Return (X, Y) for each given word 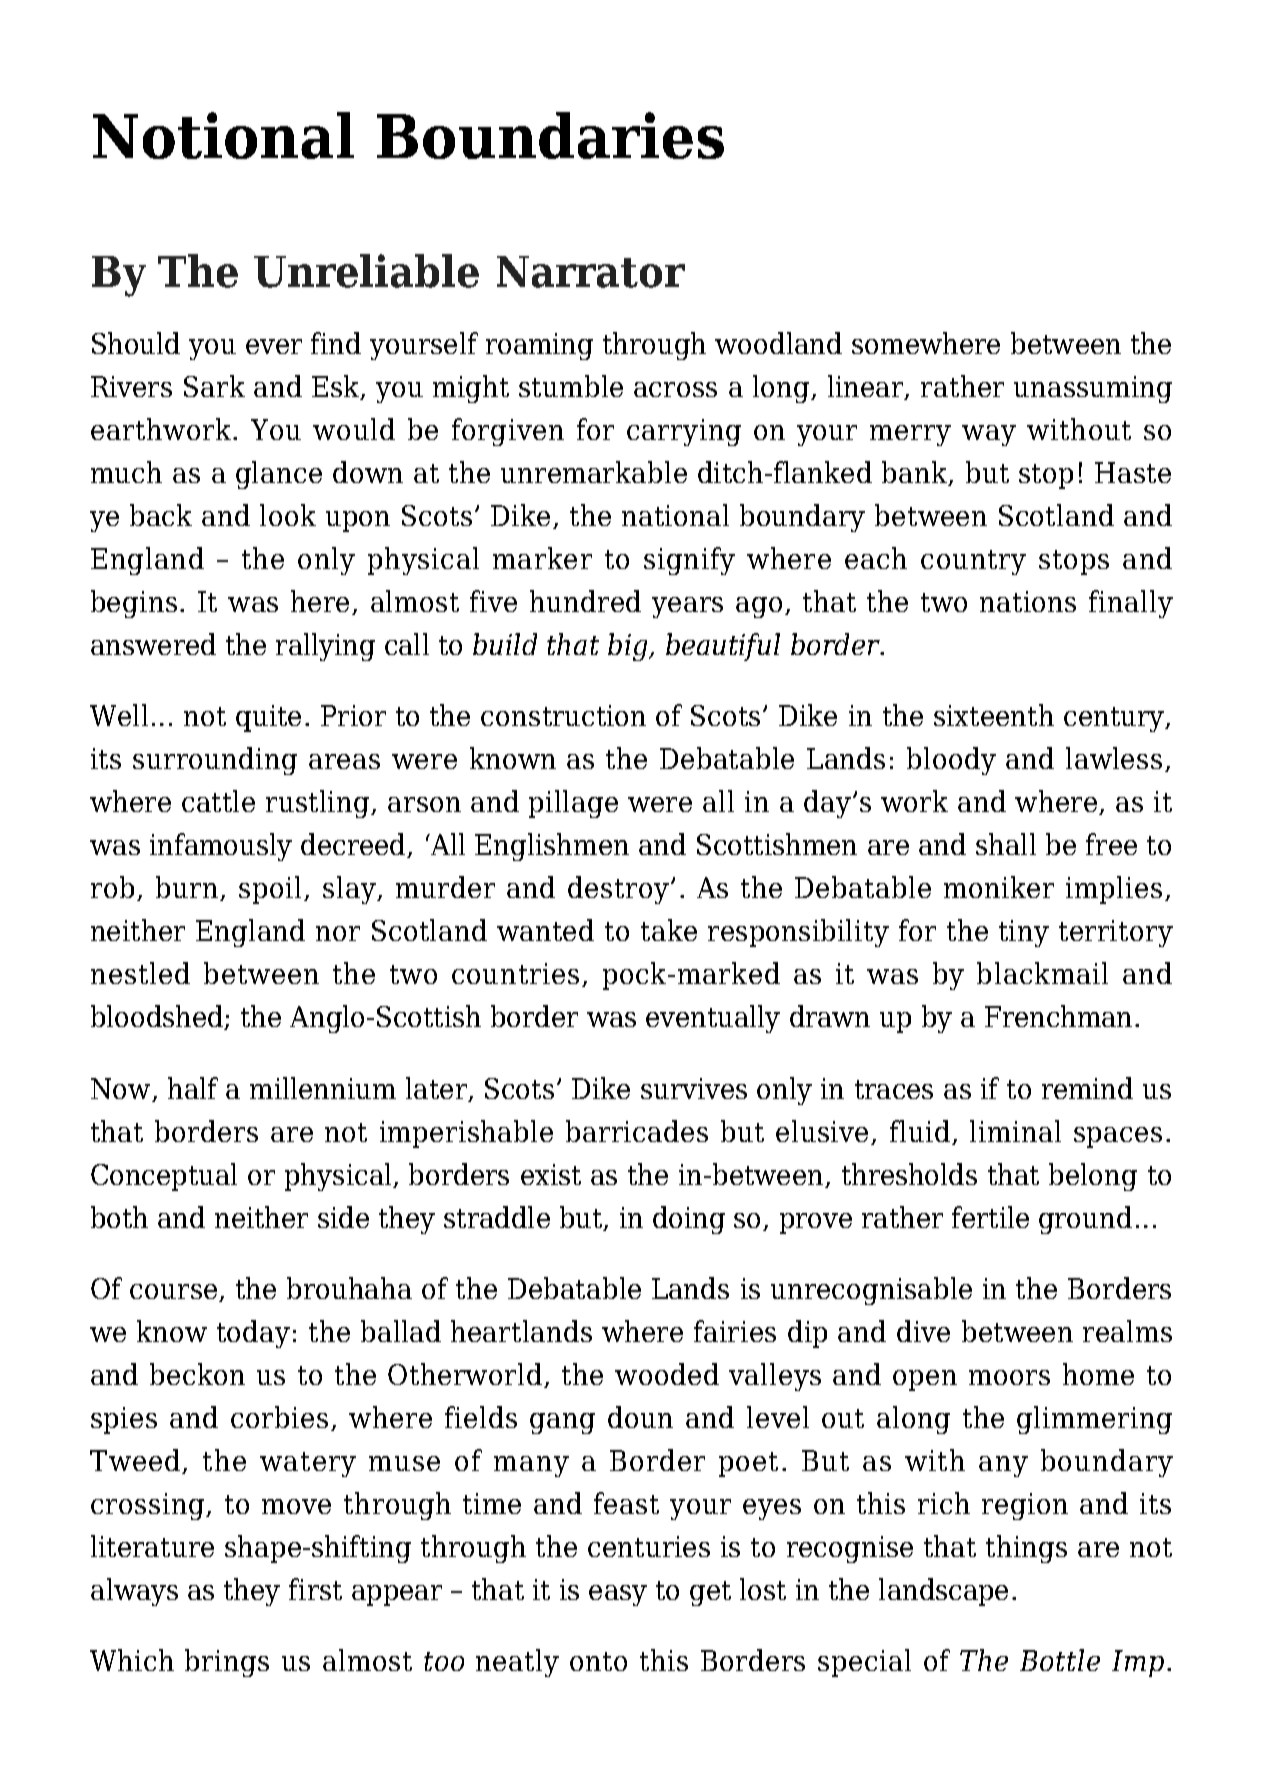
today (253, 1334)
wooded (667, 1374)
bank (916, 473)
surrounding (215, 761)
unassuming (1093, 389)
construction (563, 715)
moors (1009, 1377)
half (193, 1088)
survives (694, 1088)
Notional (223, 135)
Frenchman (1058, 1016)
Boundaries (550, 135)
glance (279, 475)
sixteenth (994, 715)
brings (227, 1663)
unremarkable (594, 472)
